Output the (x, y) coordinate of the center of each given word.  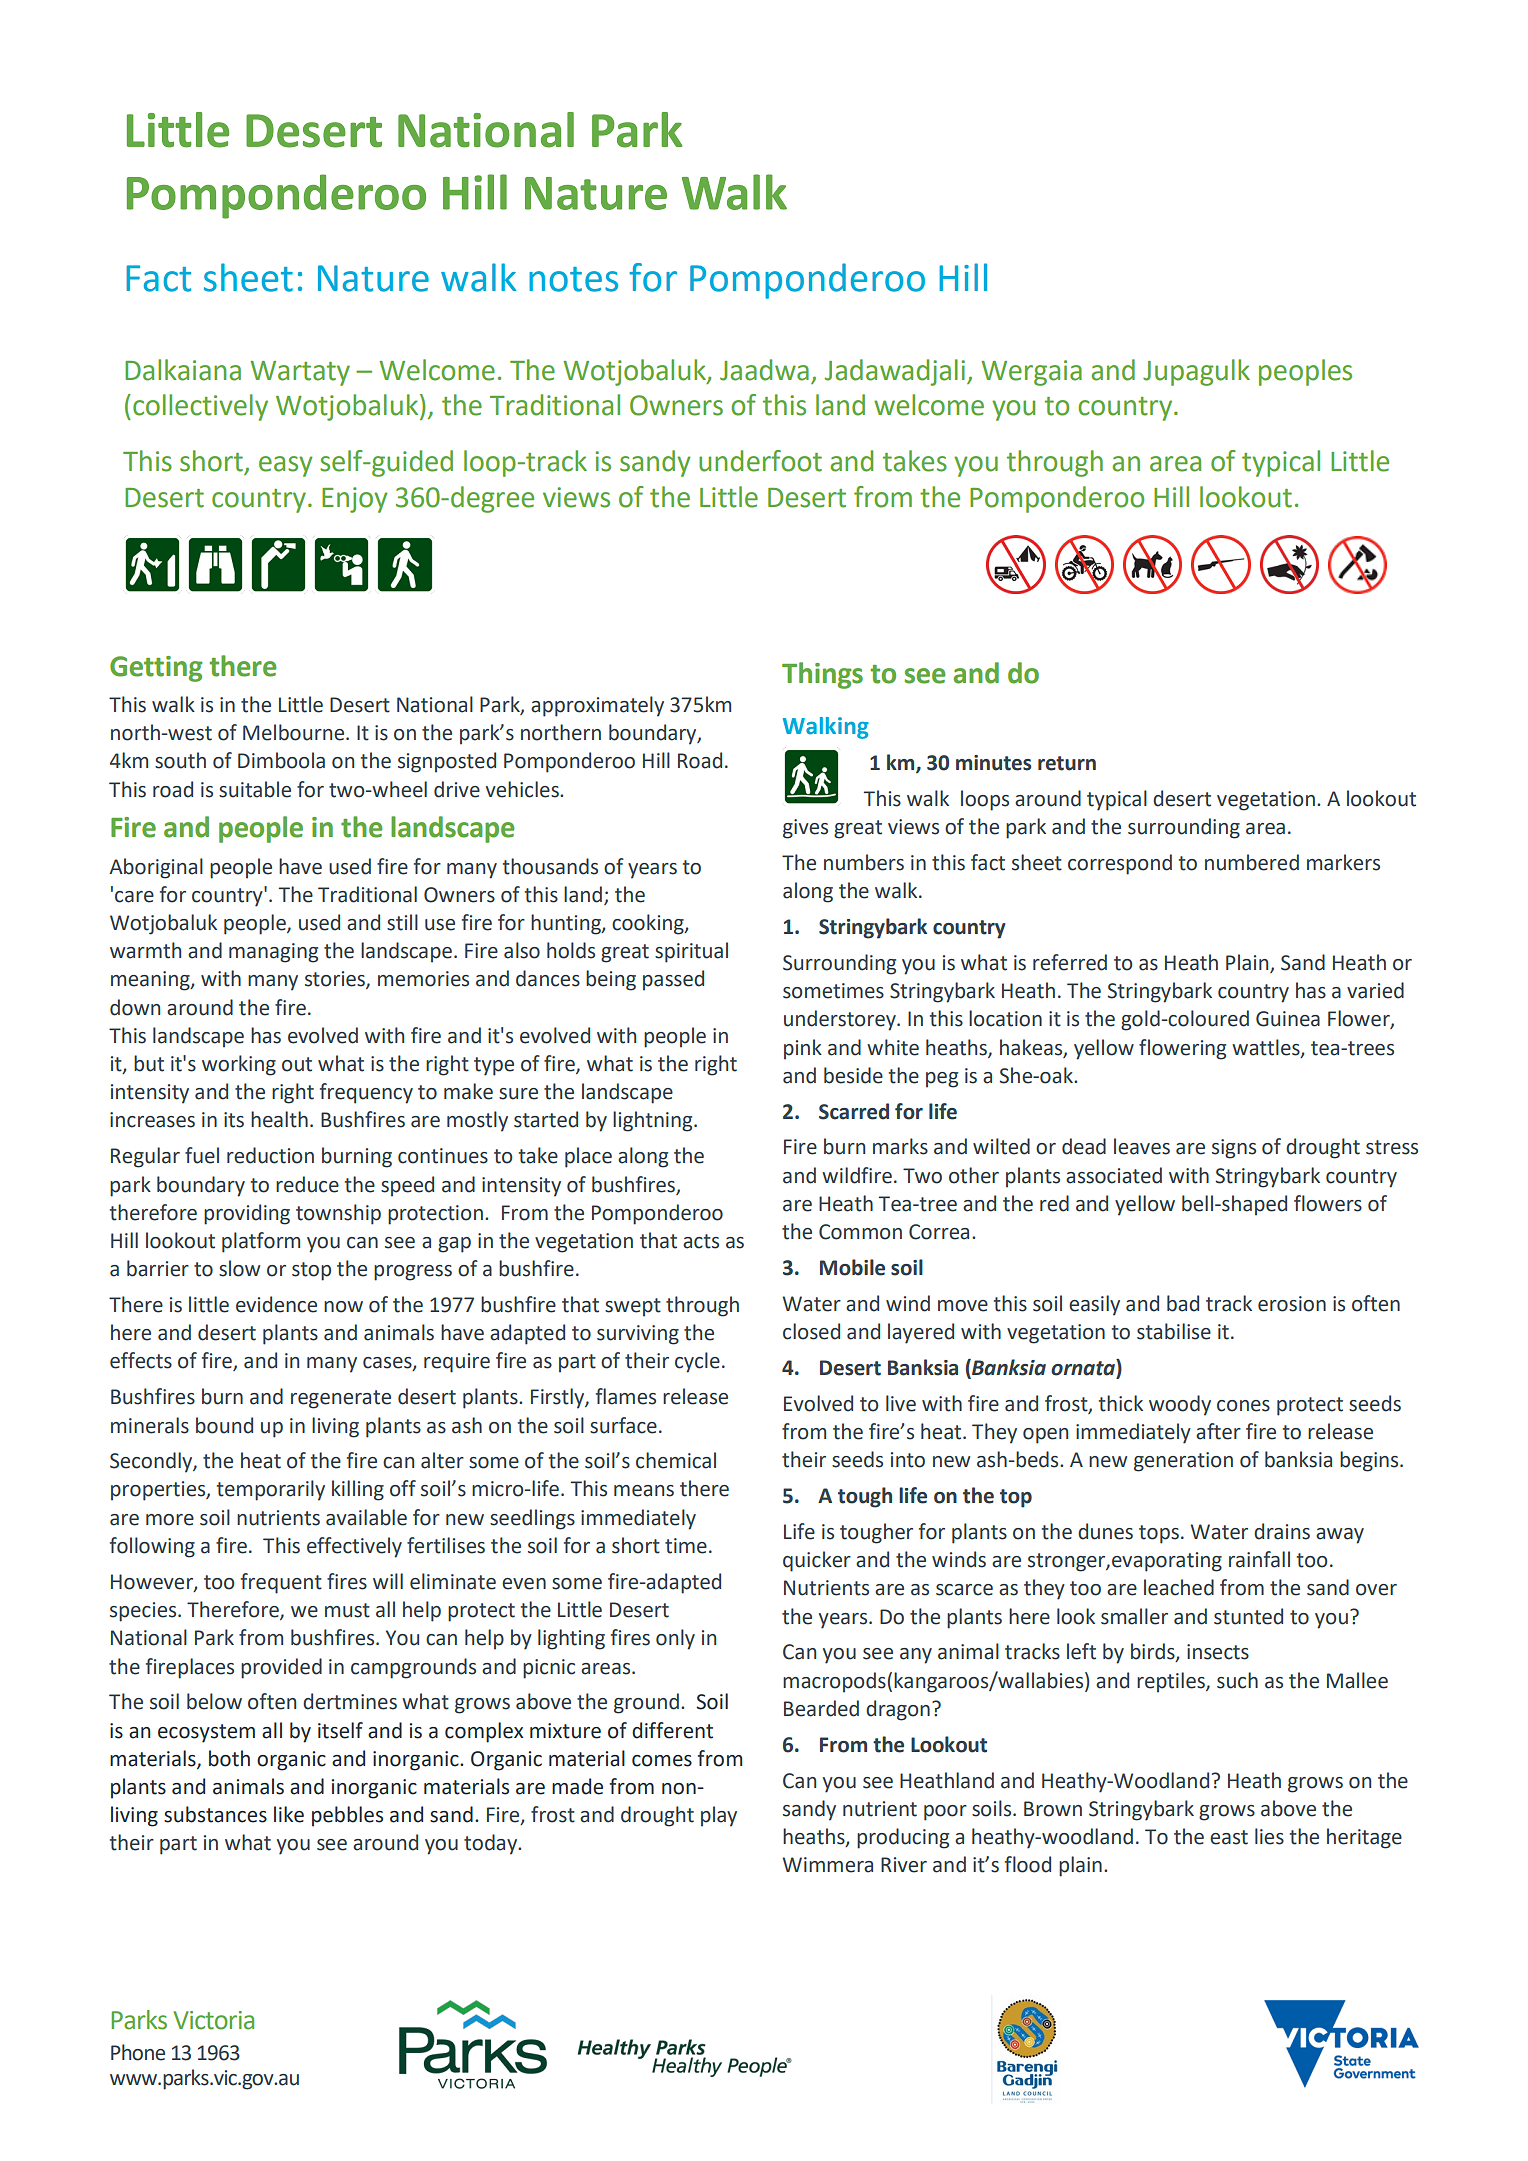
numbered (1252, 862)
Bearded (821, 1708)
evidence (276, 1304)
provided (281, 1668)
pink (803, 1049)
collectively (200, 407)
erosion (1292, 1304)
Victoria (213, 2020)
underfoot (760, 461)
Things (822, 675)
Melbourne (295, 732)
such (1237, 1680)
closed (811, 1331)
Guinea (1288, 1019)
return (1067, 763)
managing (273, 953)
